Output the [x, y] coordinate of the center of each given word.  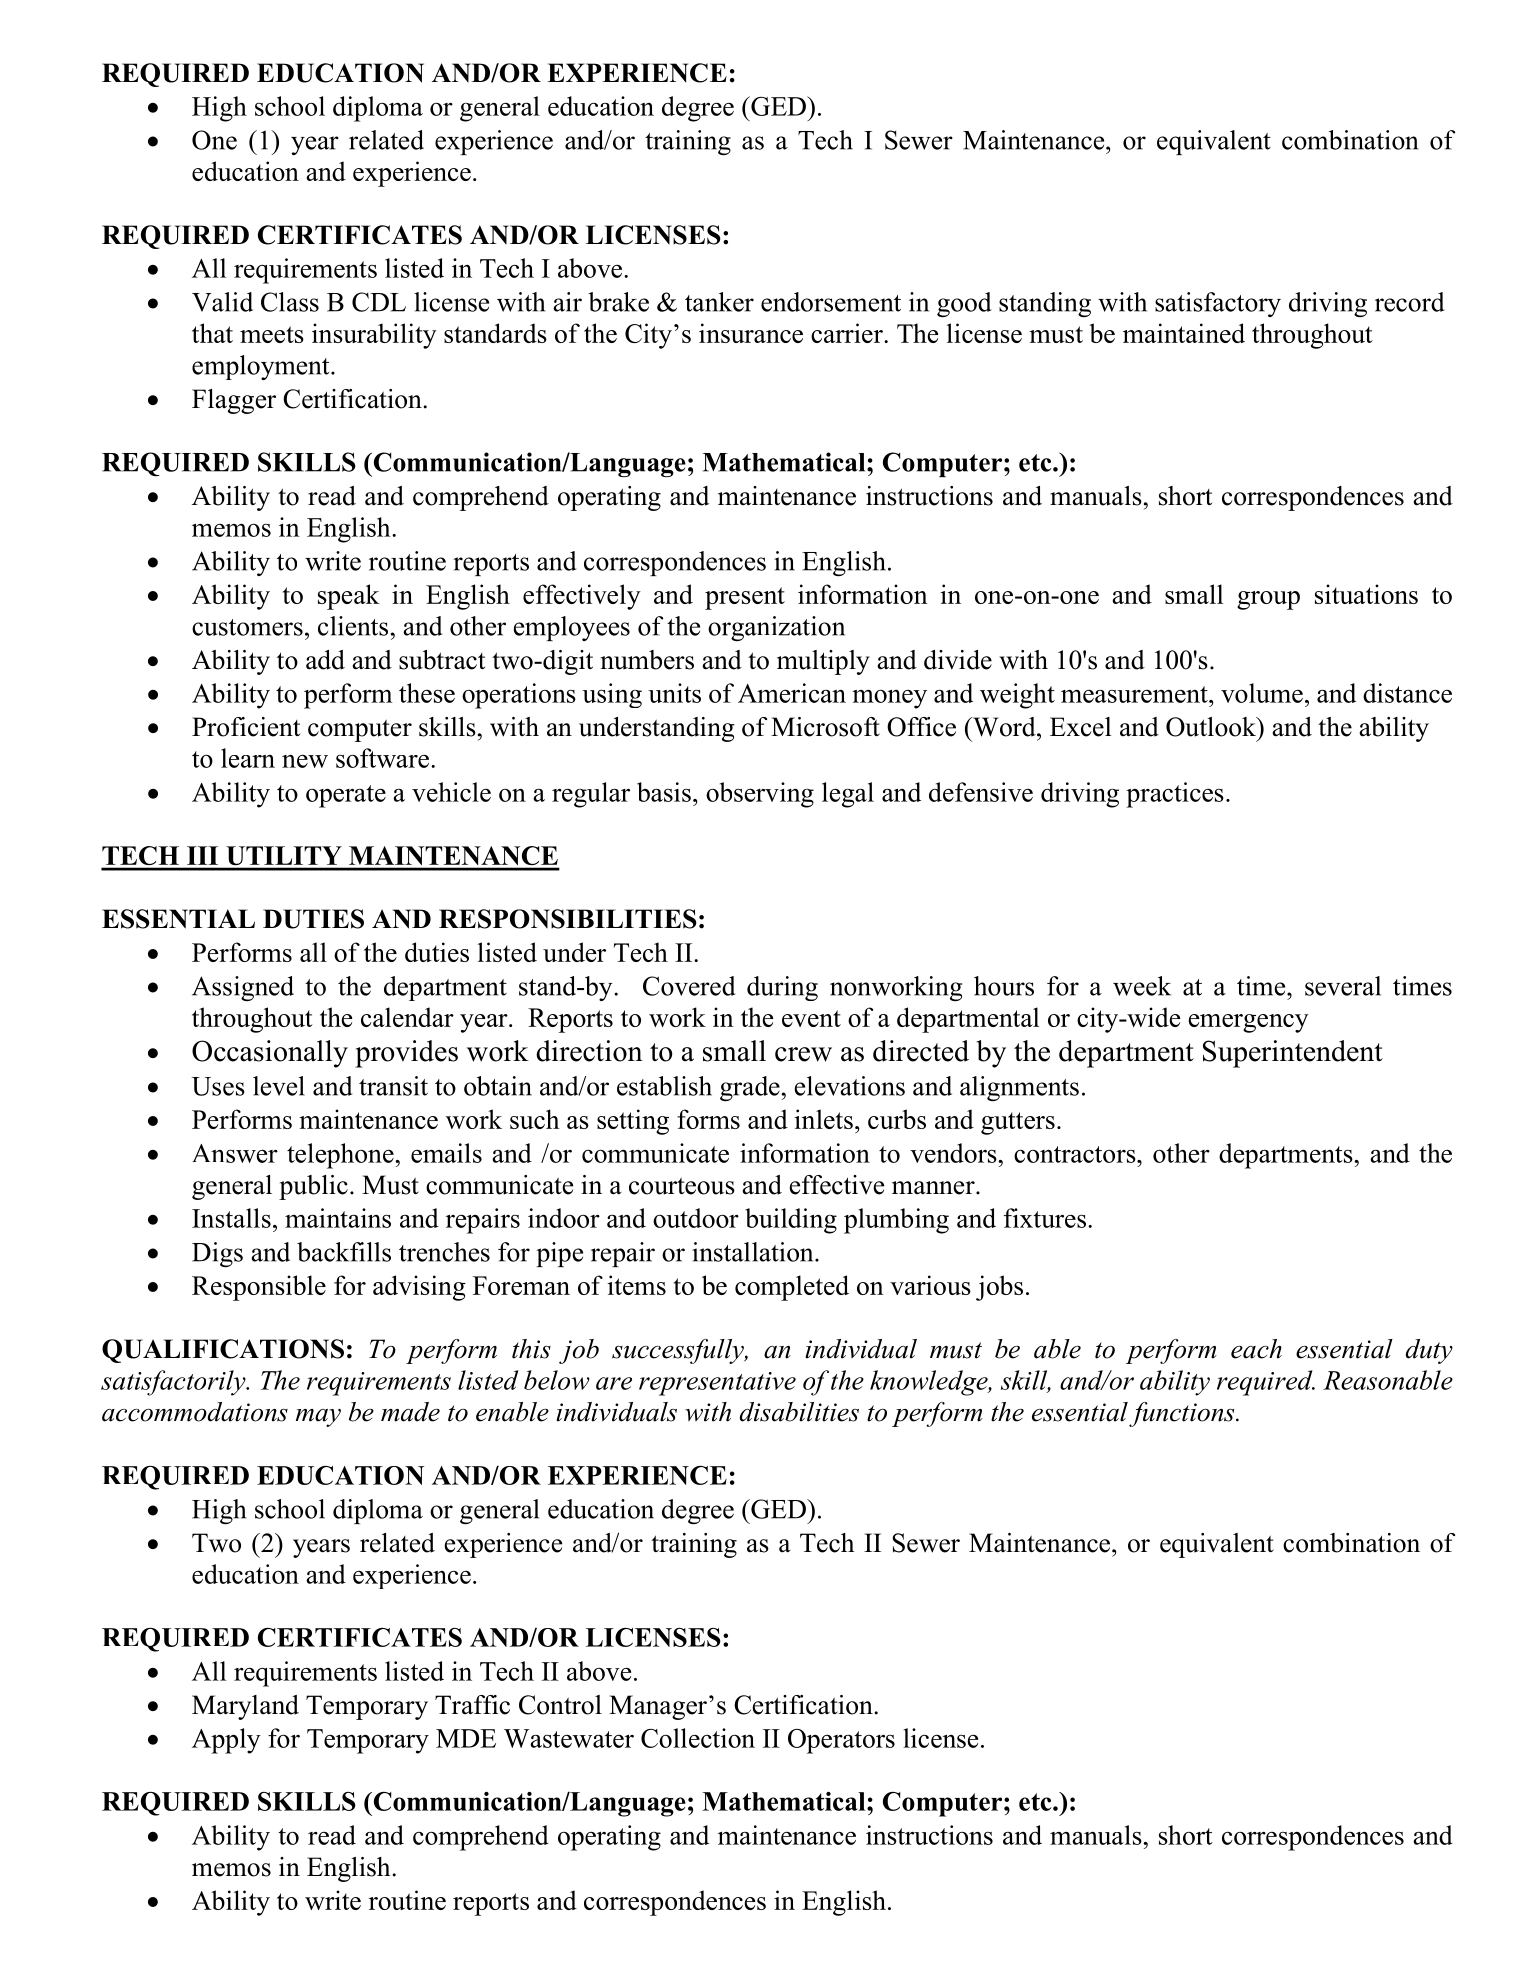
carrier [848, 333]
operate [346, 796]
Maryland [245, 1707]
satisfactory [1218, 304]
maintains [338, 1218]
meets [272, 334]
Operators [841, 1741]
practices [1175, 795]
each [1256, 1349]
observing [760, 795]
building [791, 1221]
